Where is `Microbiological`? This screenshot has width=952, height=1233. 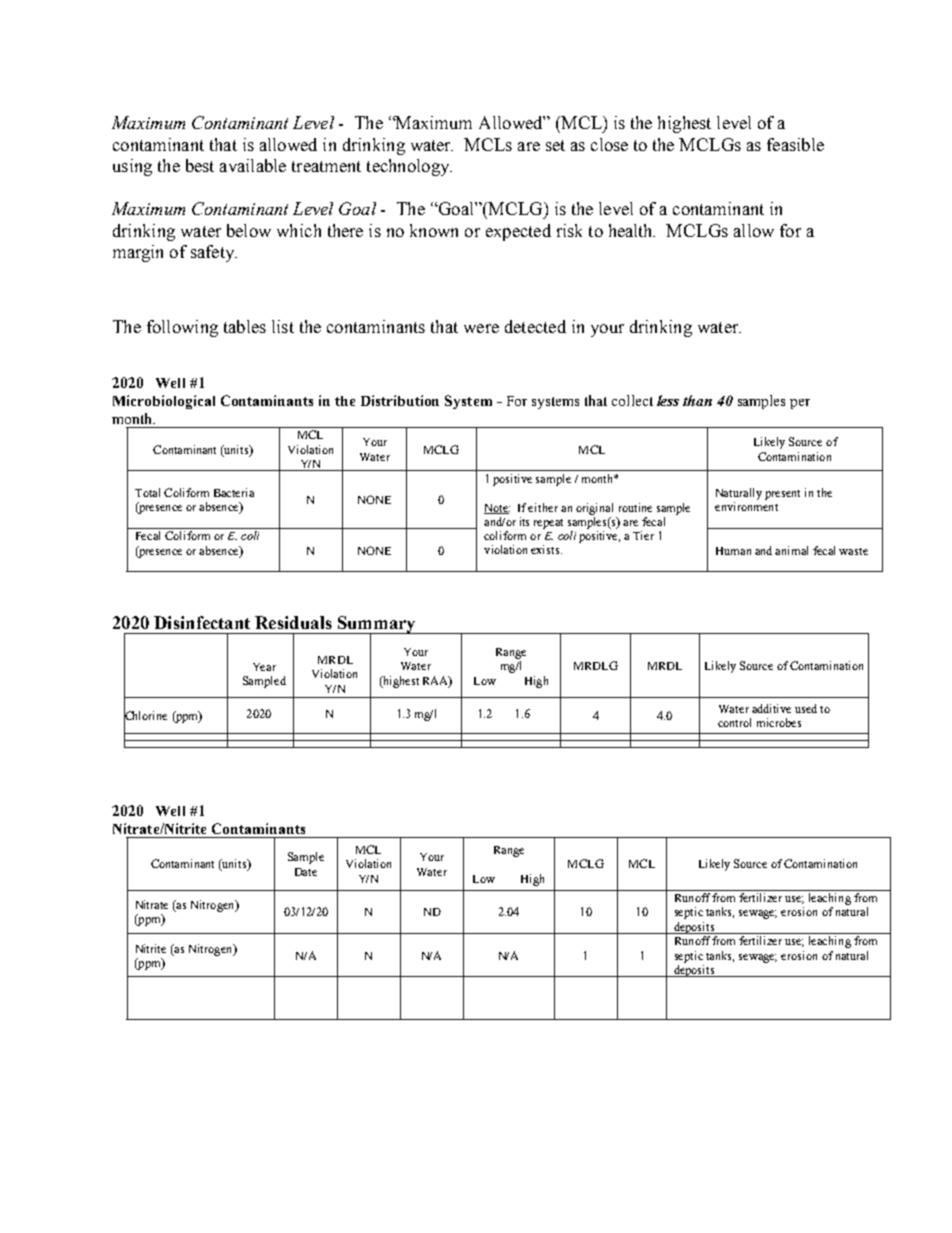
Microbiological is located at coordinates (164, 402).
